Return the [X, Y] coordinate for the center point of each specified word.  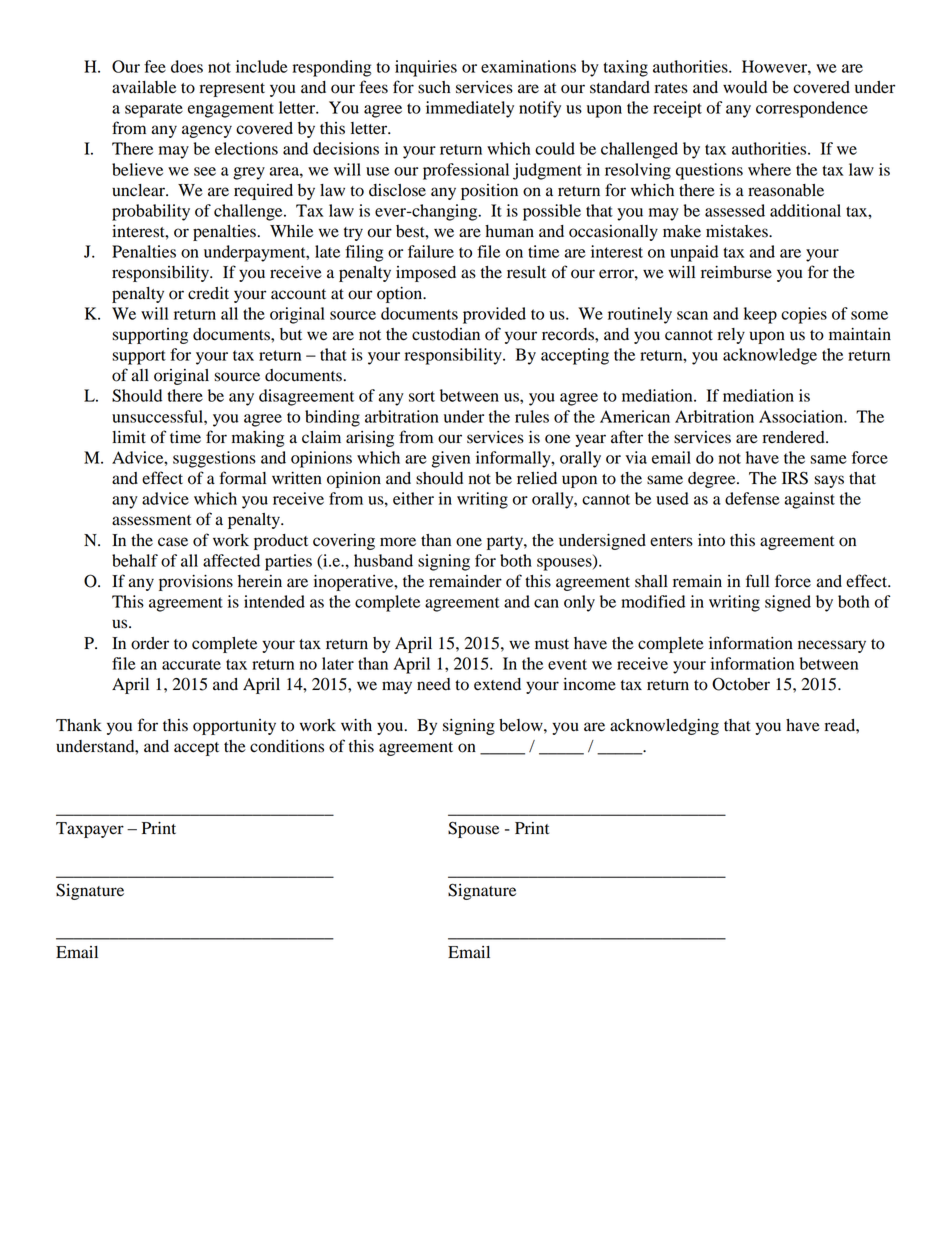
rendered [795, 437]
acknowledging [664, 726]
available [144, 87]
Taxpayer [90, 830]
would [745, 87]
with [356, 725]
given [451, 459]
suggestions [214, 459]
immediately [470, 109]
